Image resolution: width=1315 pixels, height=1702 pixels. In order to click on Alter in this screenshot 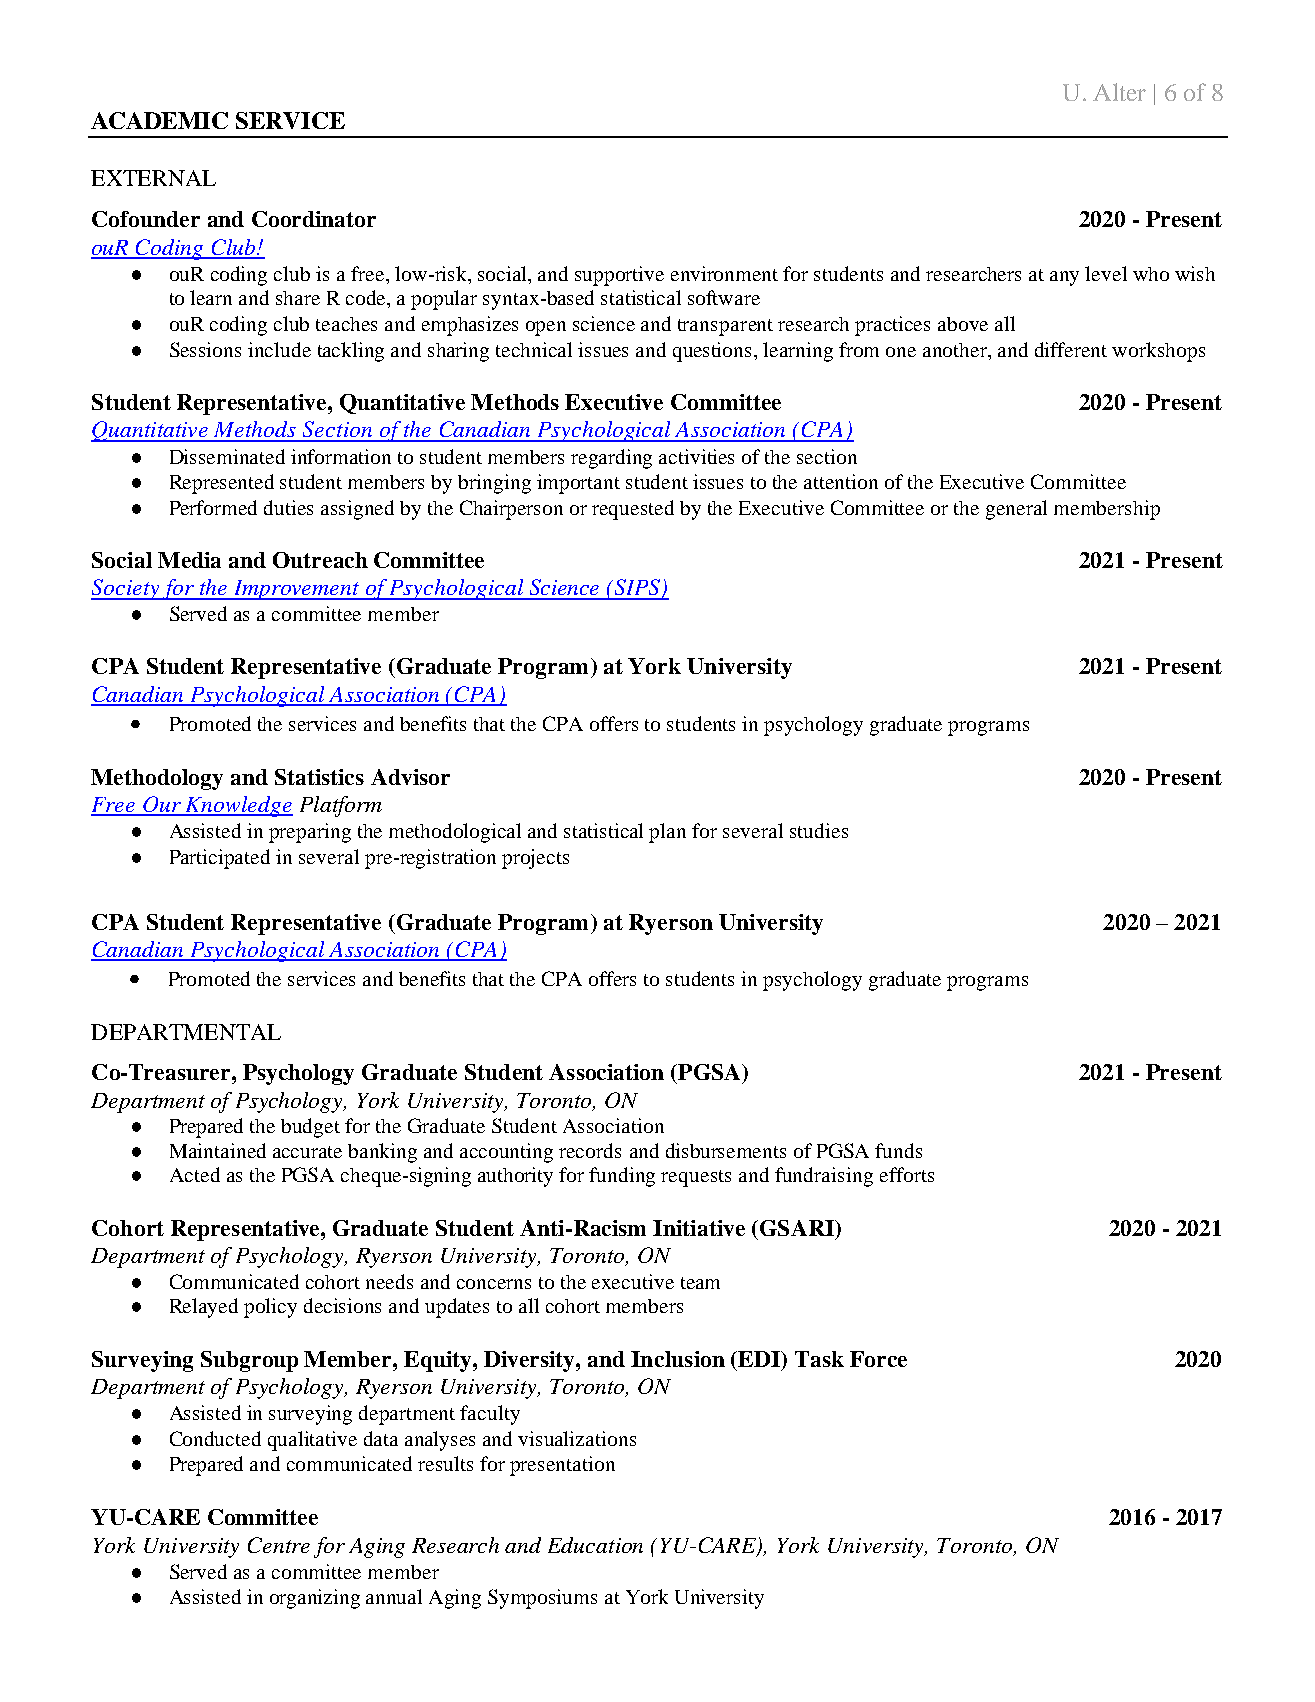, I will do `click(1119, 92)`.
